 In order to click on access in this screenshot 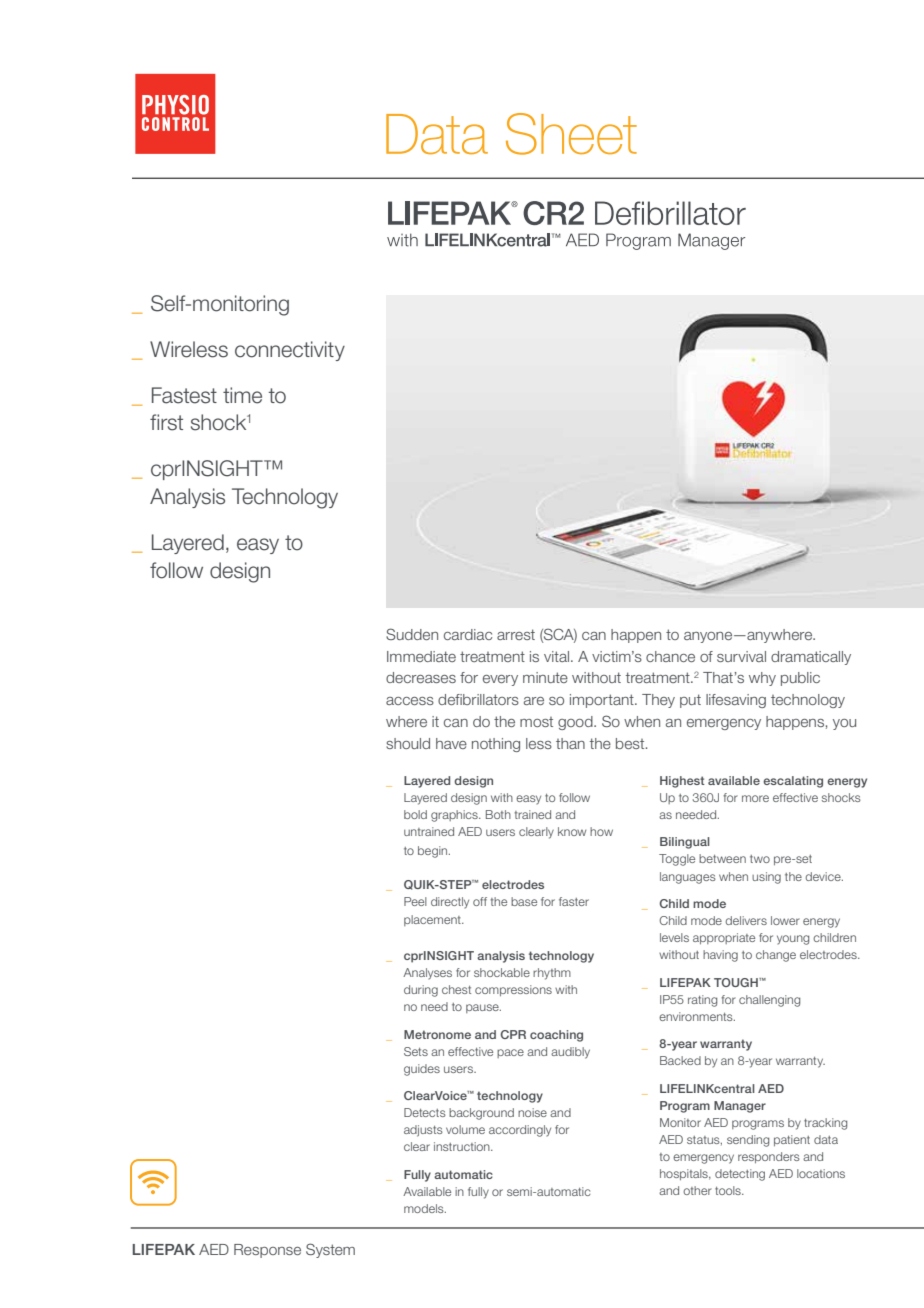, I will do `click(410, 701)`.
